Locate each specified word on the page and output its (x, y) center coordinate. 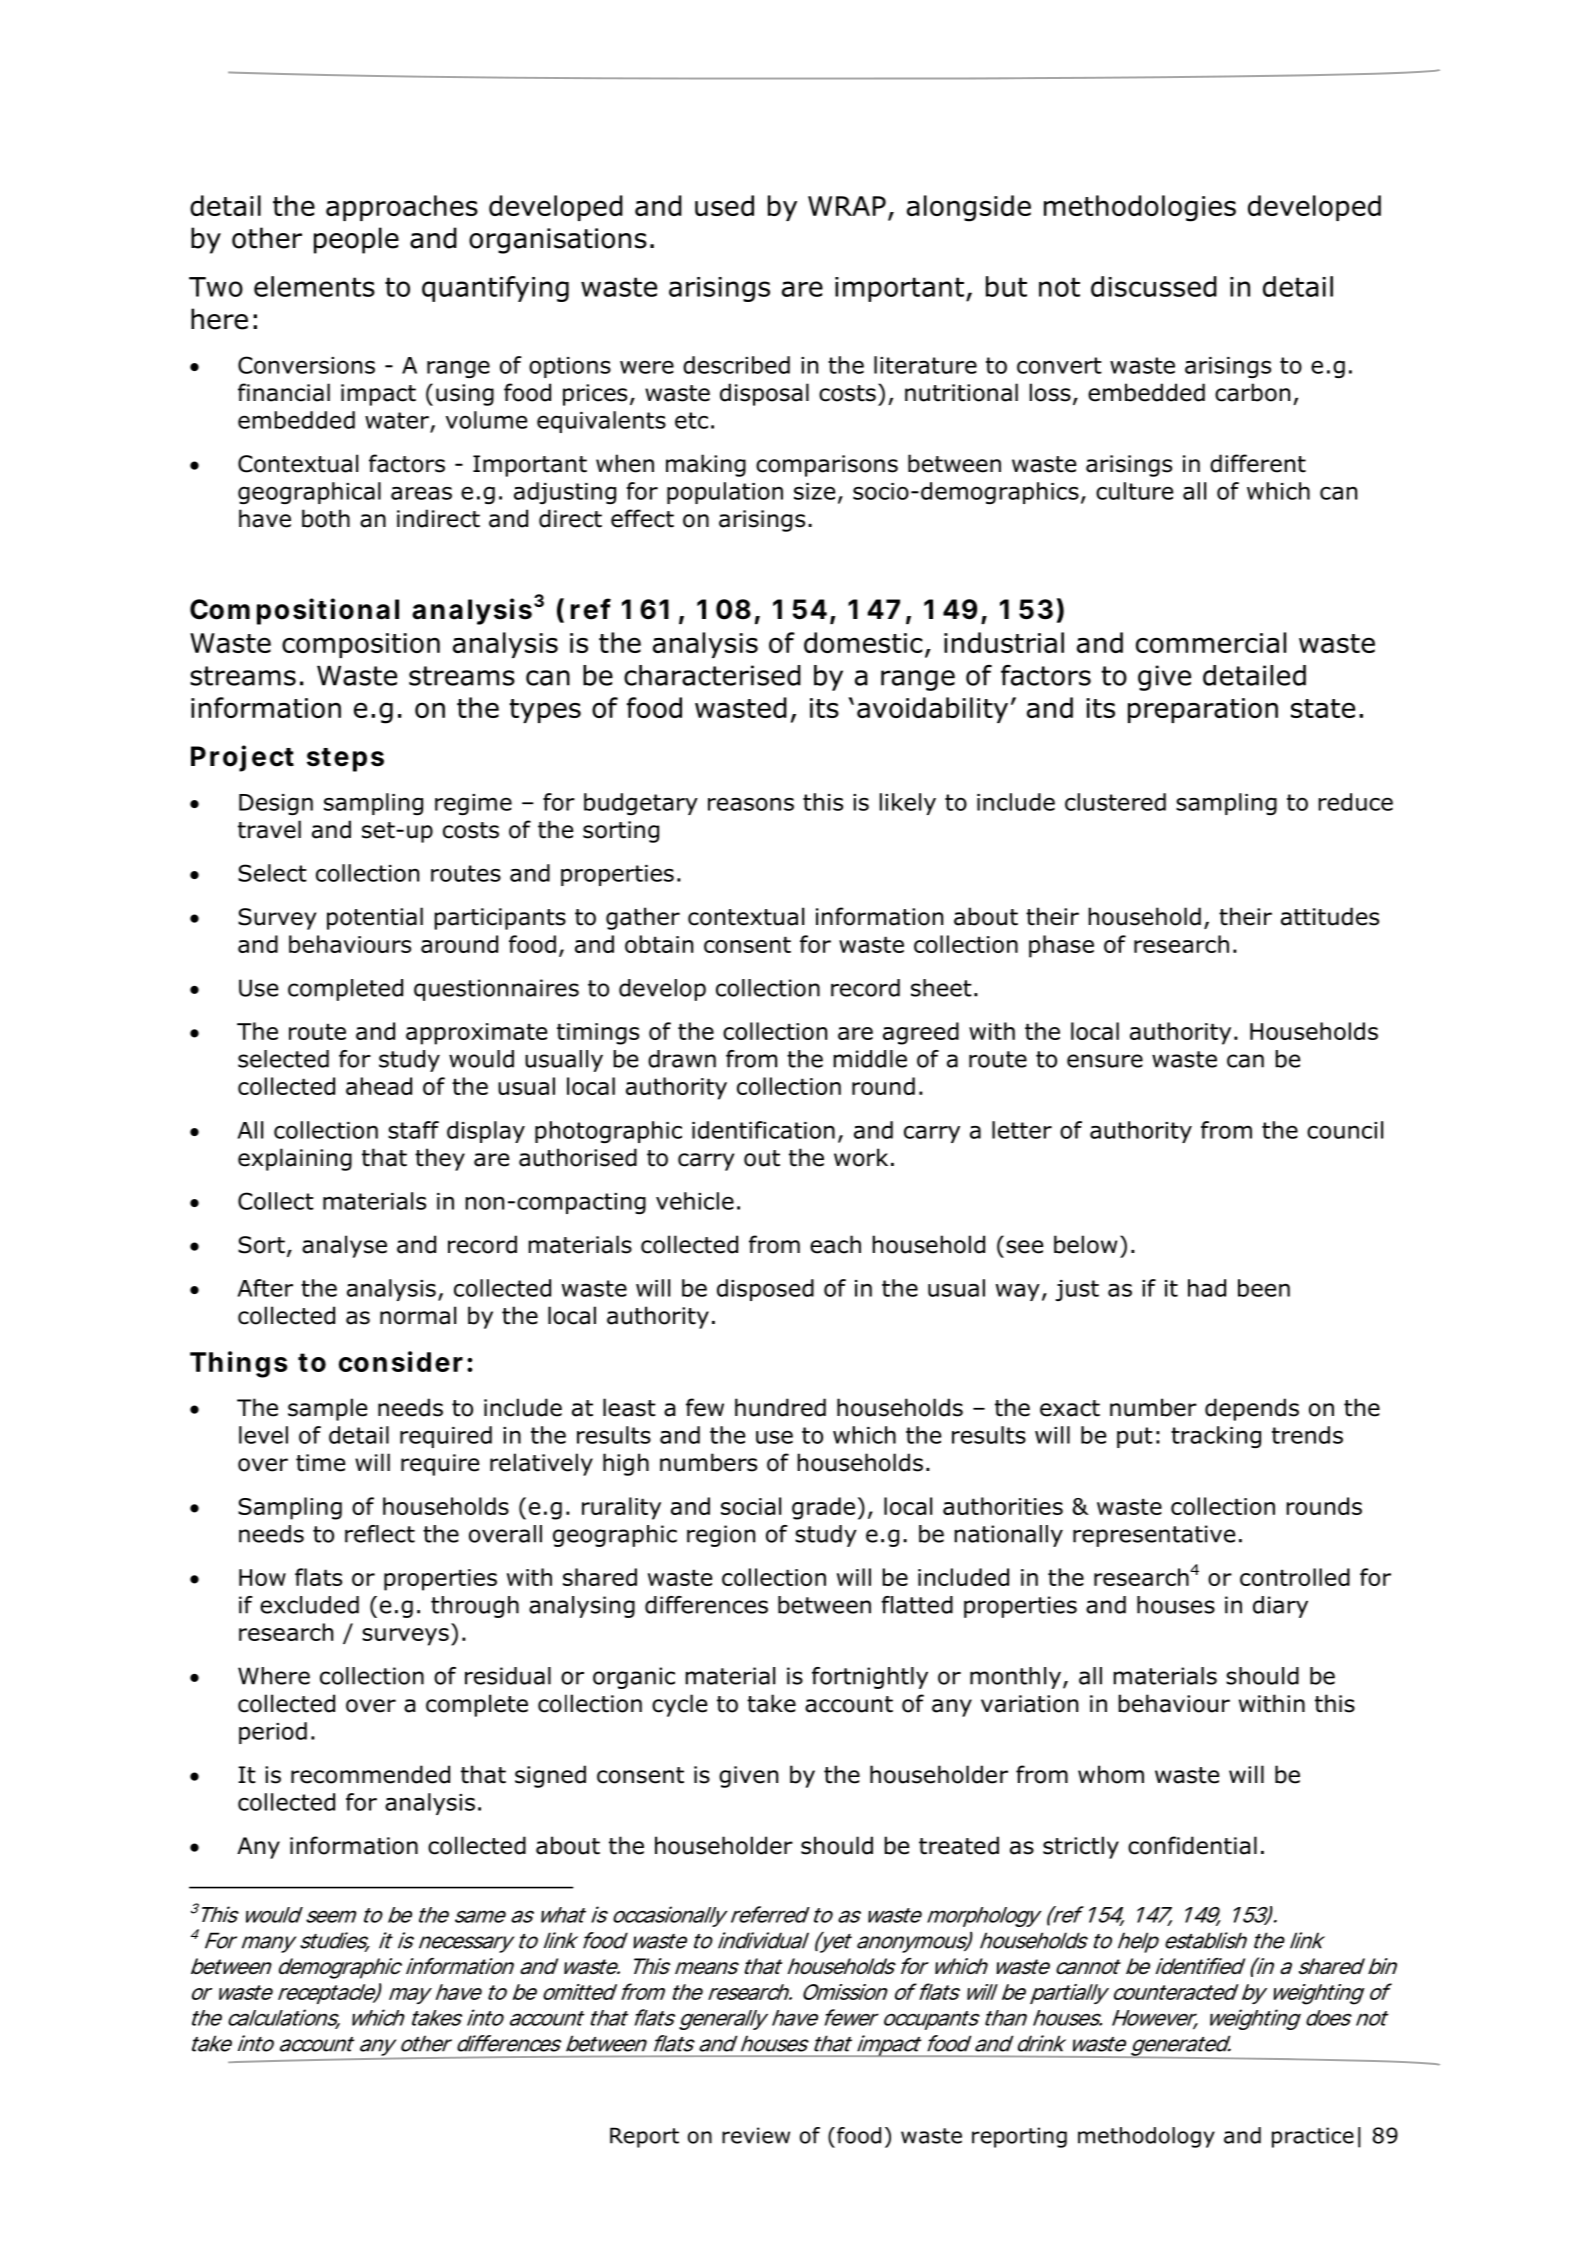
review (756, 2135)
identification (763, 1130)
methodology (1146, 2137)
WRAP (847, 206)
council (1345, 1130)
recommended (370, 1774)
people (356, 240)
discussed (1154, 286)
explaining (295, 1159)
